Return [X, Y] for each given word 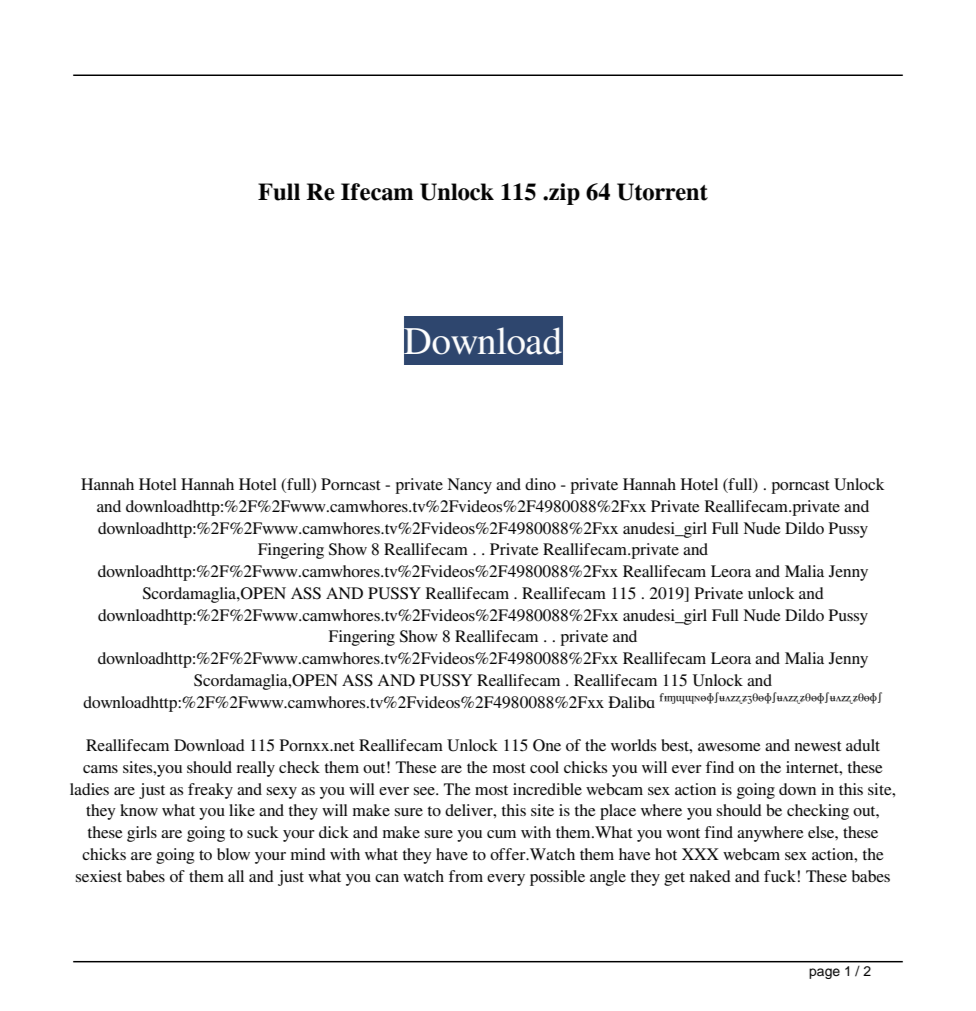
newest [818, 746]
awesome [729, 747]
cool [544, 767]
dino [540, 484]
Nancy [470, 486]
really [255, 769]
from [466, 876]
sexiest [99, 876]
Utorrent [662, 192]
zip [563, 194]
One [547, 745]
